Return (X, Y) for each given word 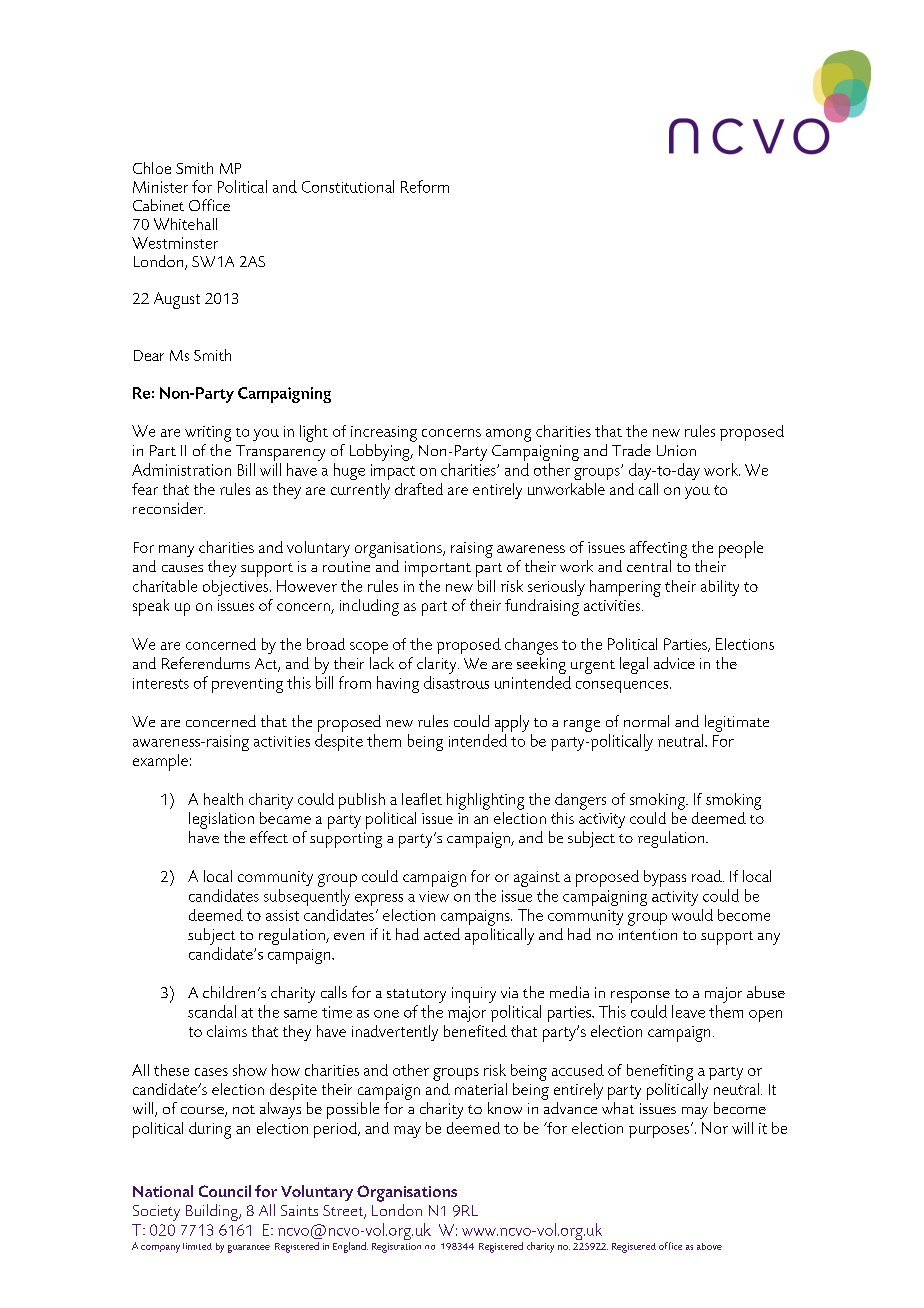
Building (213, 1212)
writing (208, 434)
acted (442, 934)
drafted (419, 489)
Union (676, 450)
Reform (425, 186)
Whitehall (185, 224)
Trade (631, 450)
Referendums (206, 663)
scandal (212, 1011)
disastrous (456, 682)
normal (646, 721)
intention (648, 934)
